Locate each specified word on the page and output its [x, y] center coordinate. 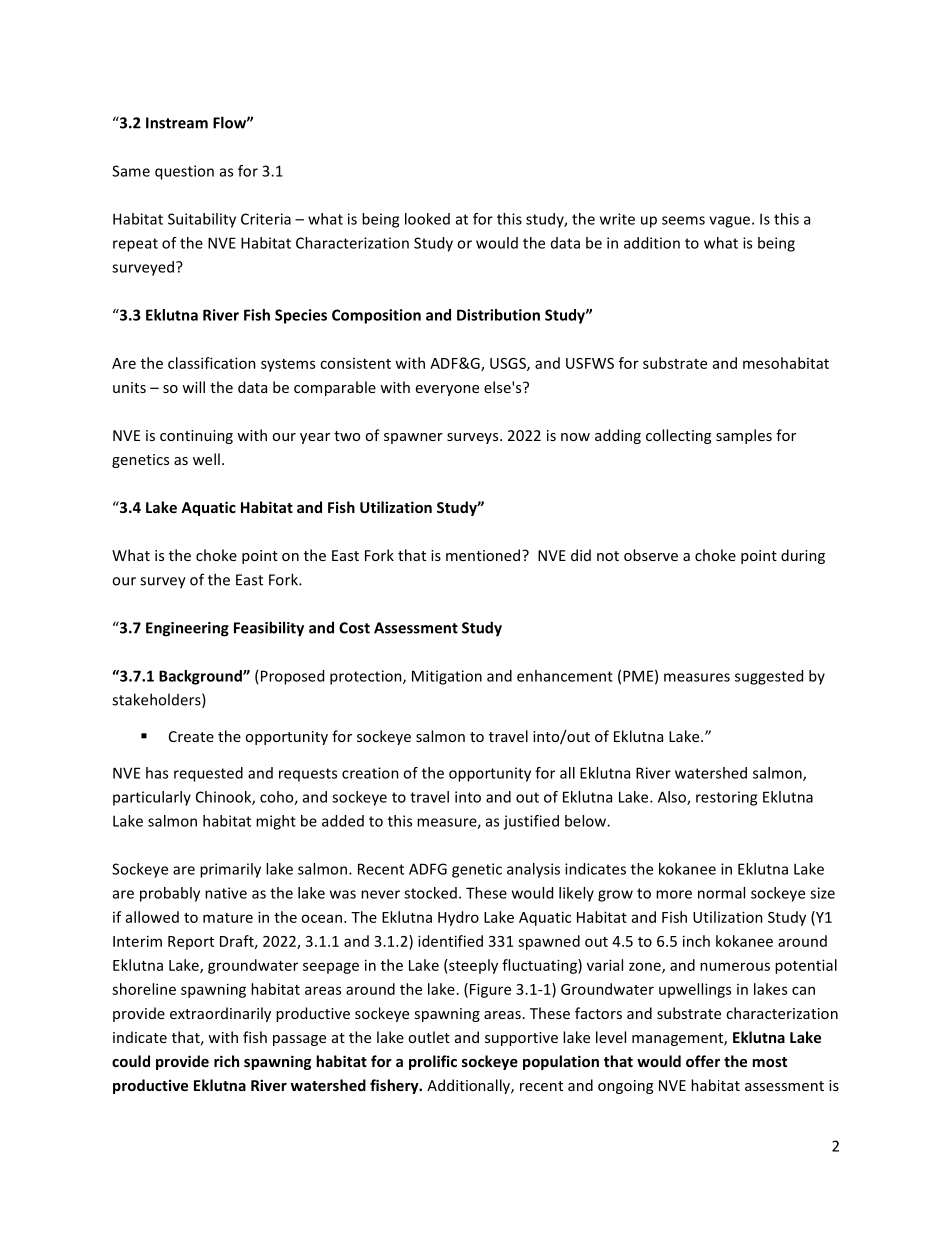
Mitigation [447, 677]
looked [427, 219]
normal [721, 893]
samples [744, 436]
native [226, 893]
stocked [430, 893]
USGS [509, 364]
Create [191, 736]
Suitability [202, 220]
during [803, 556]
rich [226, 1061]
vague [731, 222]
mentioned [483, 555]
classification [212, 363]
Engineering [187, 629]
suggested [769, 677]
